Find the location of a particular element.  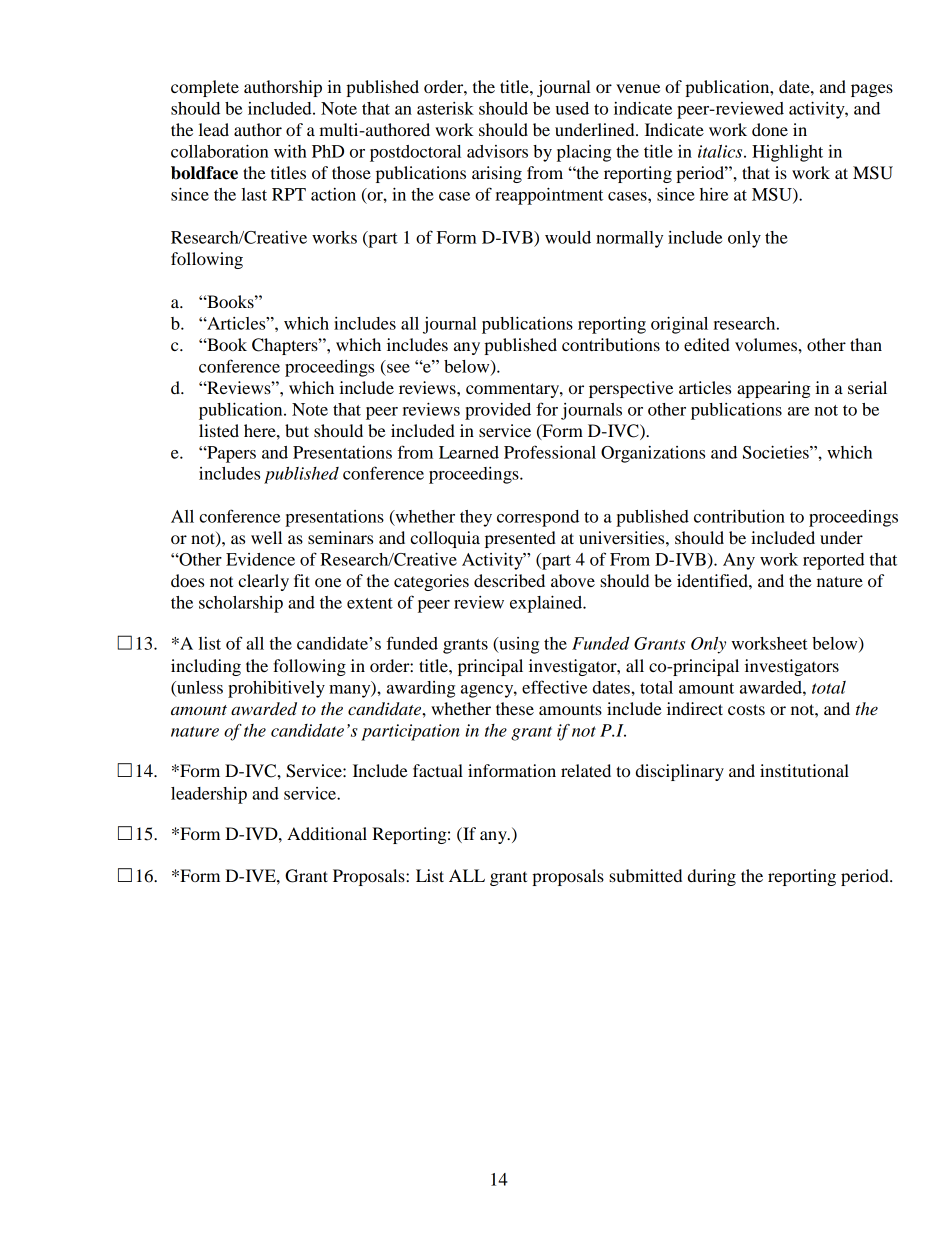

Societies is located at coordinates (777, 452).
